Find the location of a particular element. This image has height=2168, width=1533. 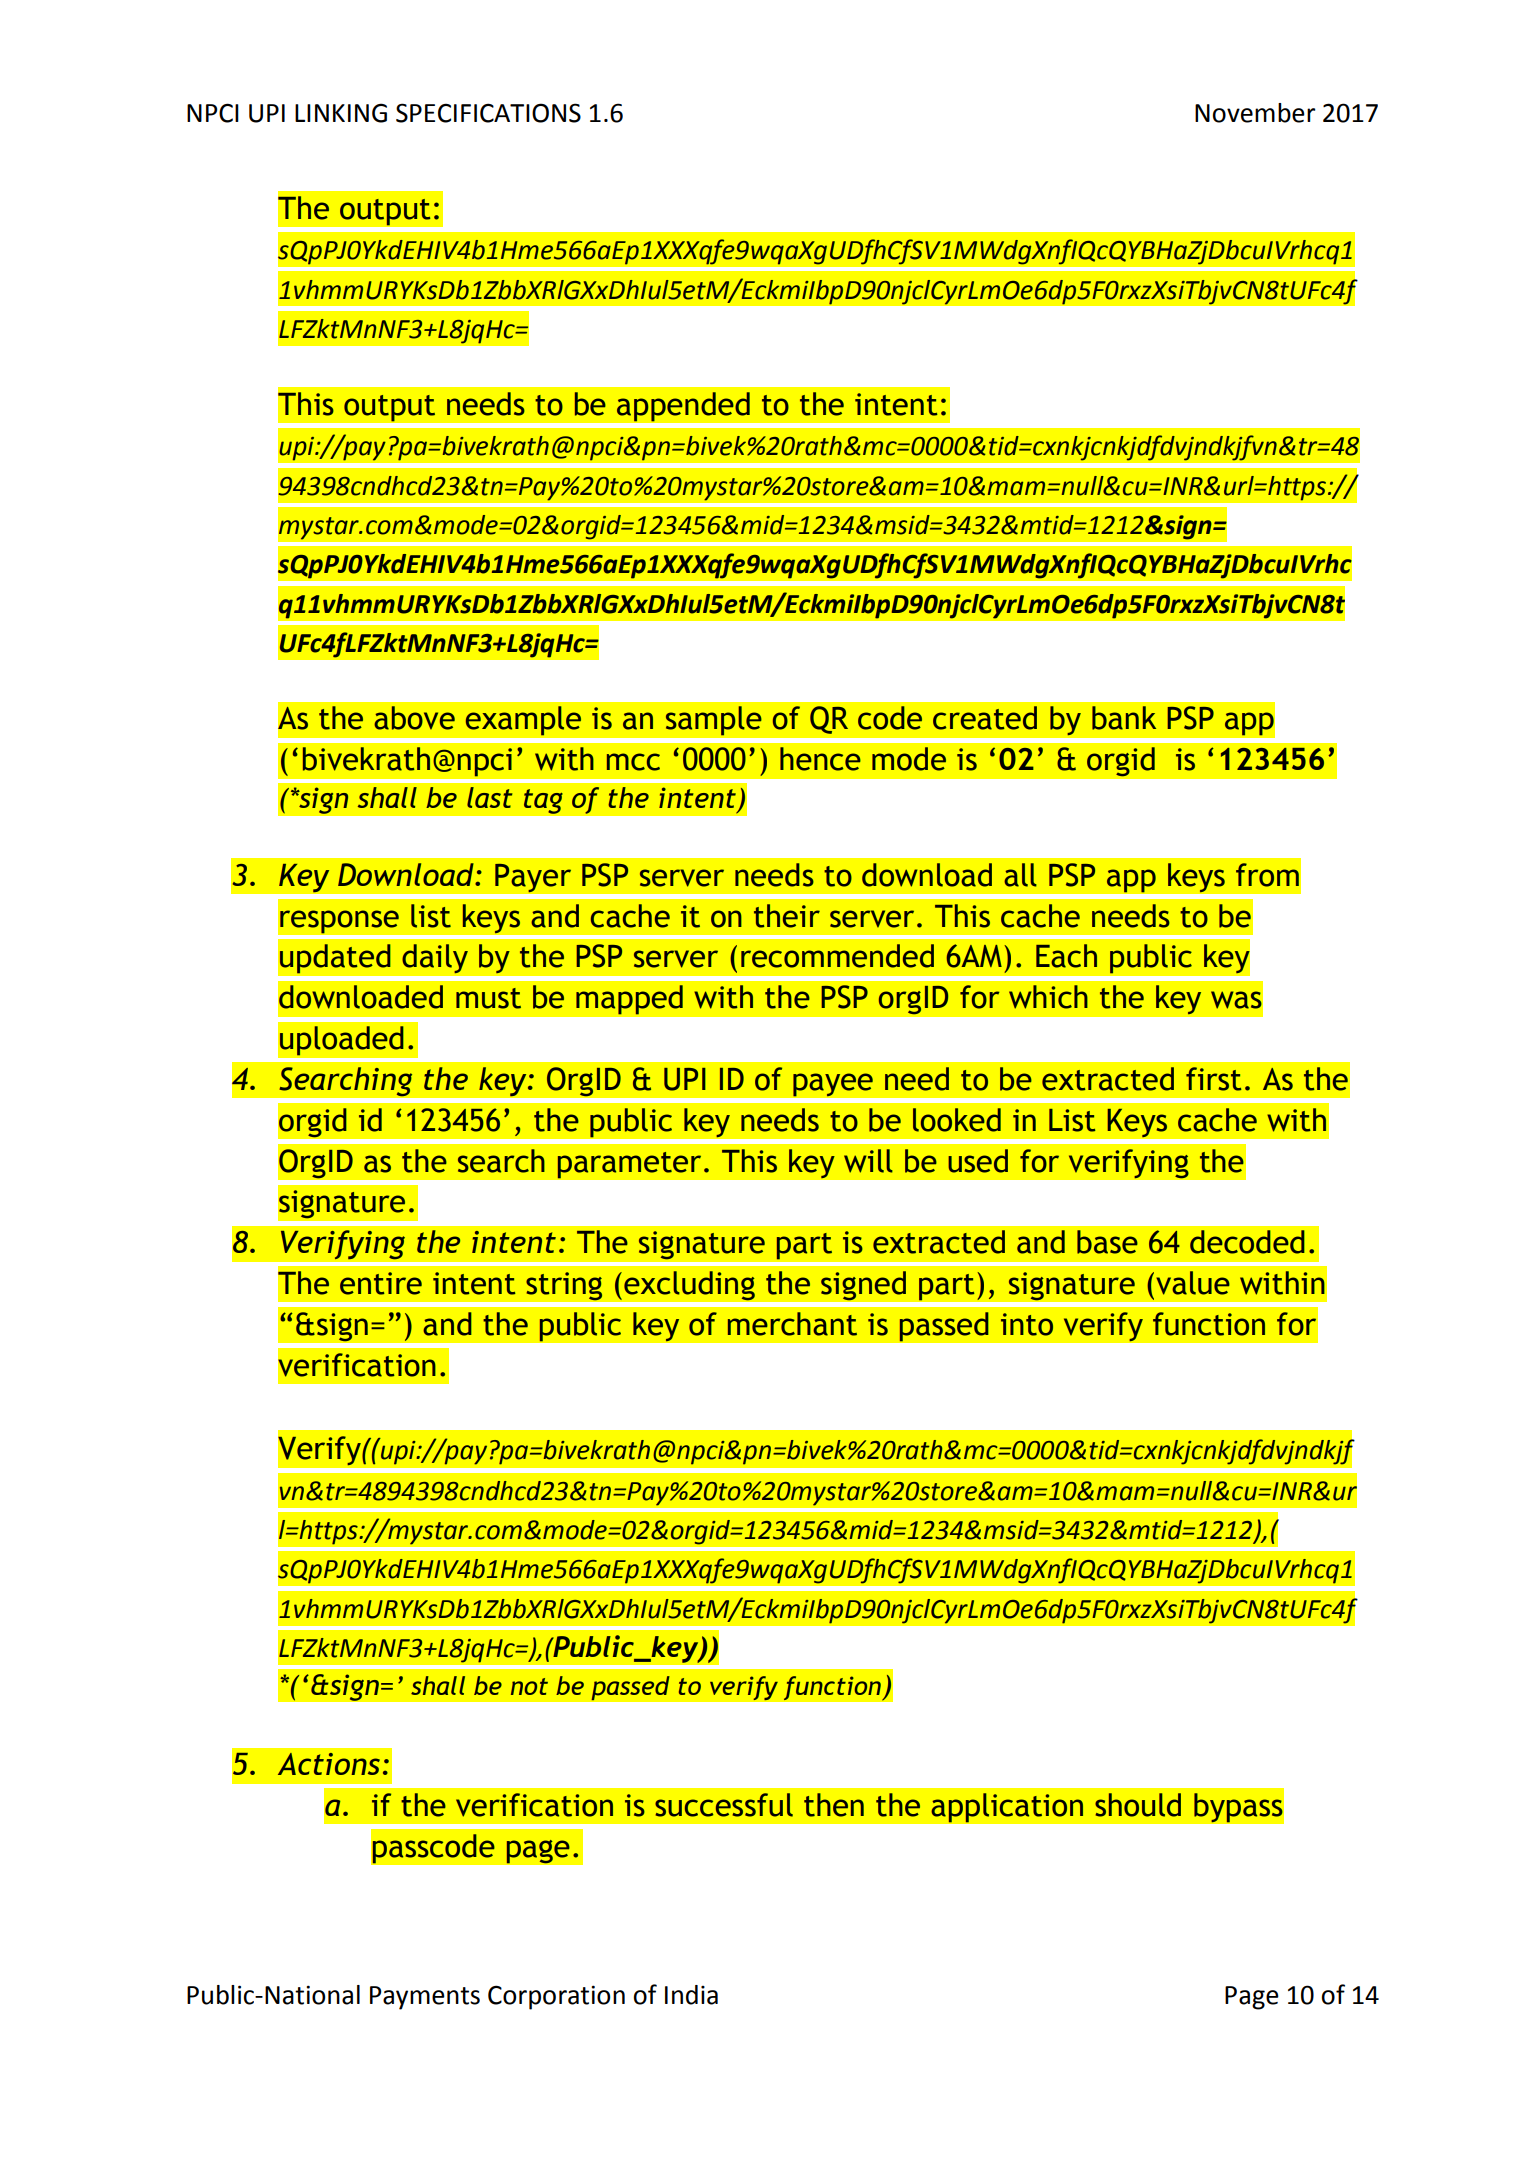

bank is located at coordinates (1124, 718).
